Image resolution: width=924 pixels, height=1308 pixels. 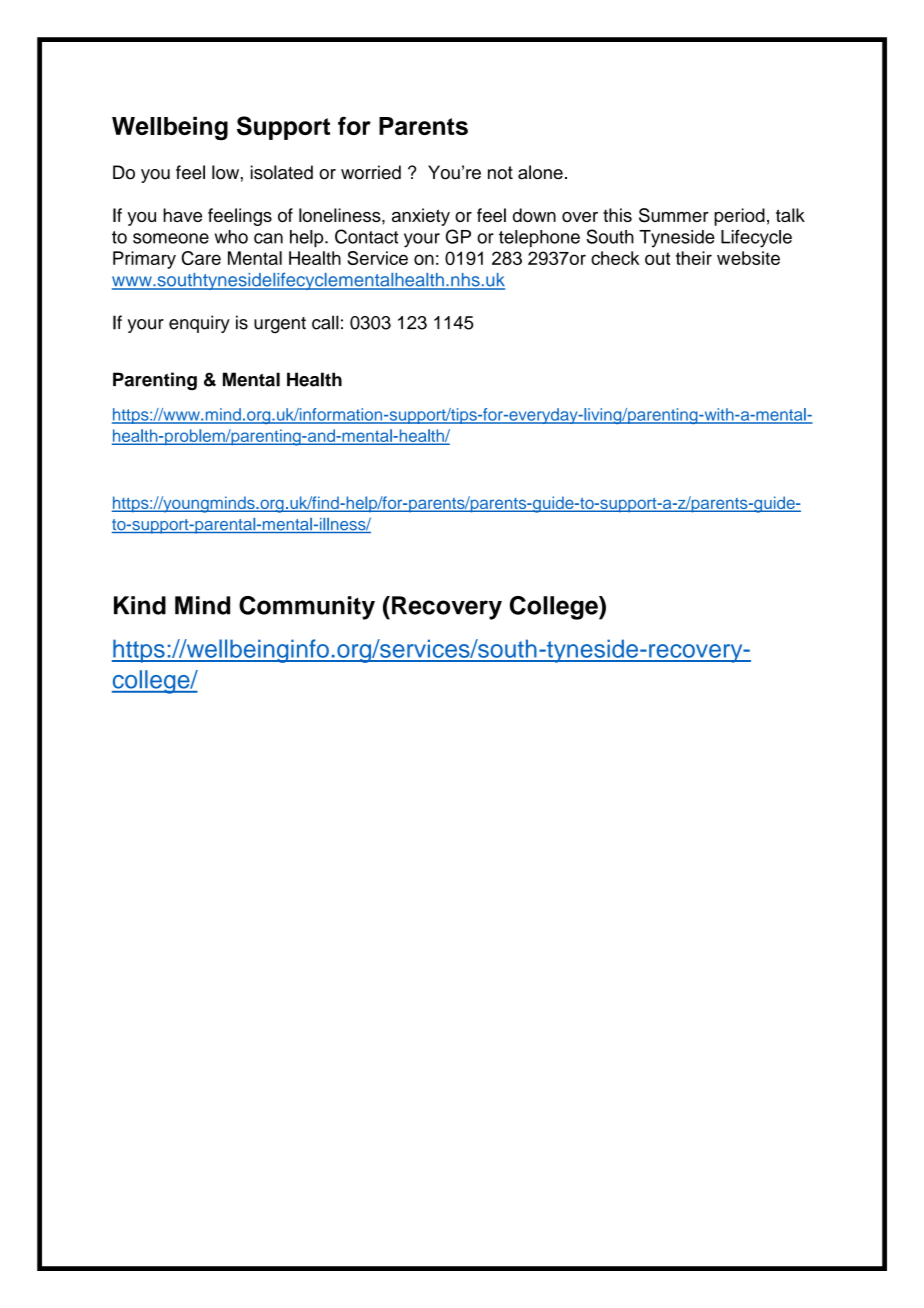 What do you see at coordinates (144, 260) in the screenshot?
I see `Primary` at bounding box center [144, 260].
